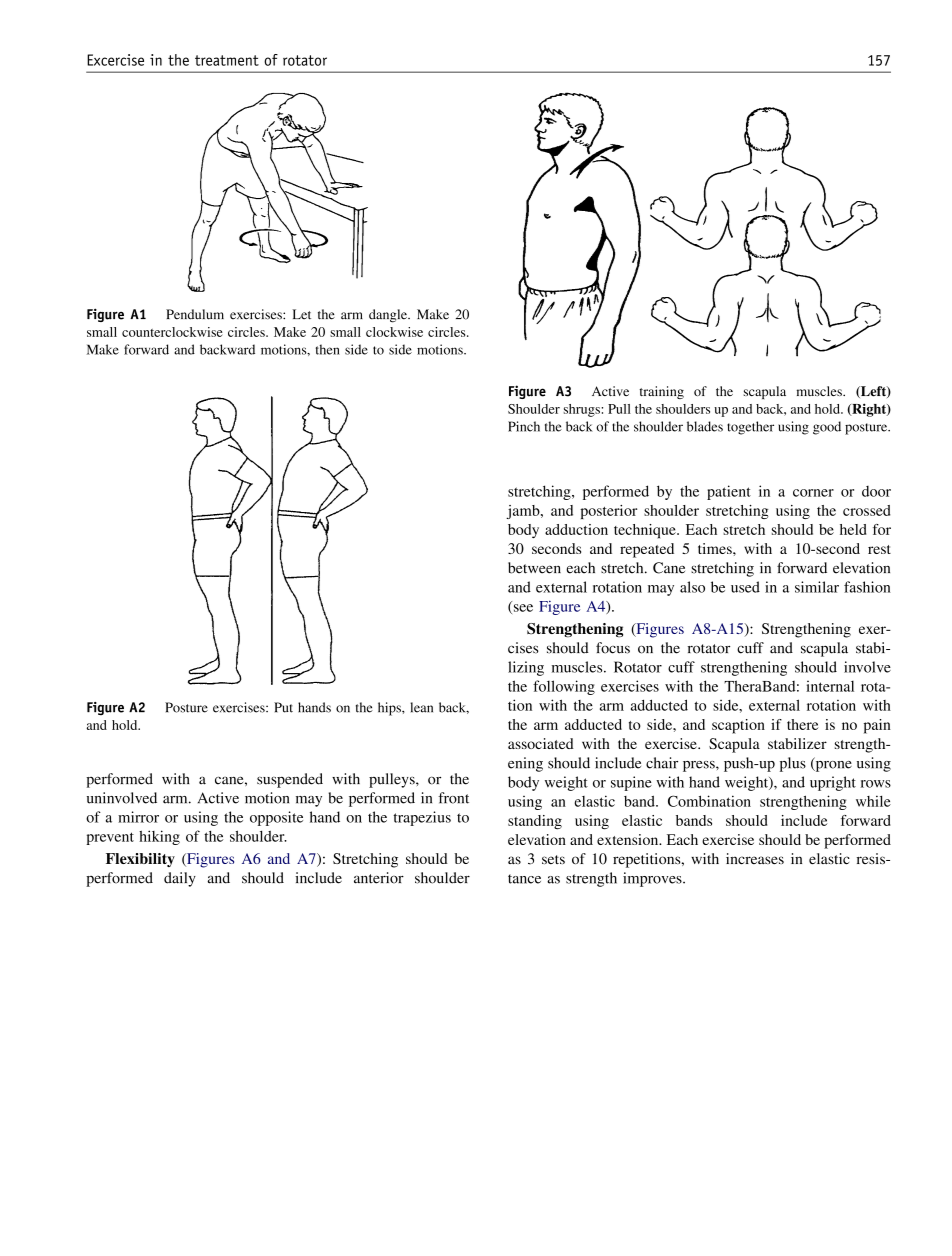  What do you see at coordinates (180, 879) in the screenshot?
I see `daily` at bounding box center [180, 879].
